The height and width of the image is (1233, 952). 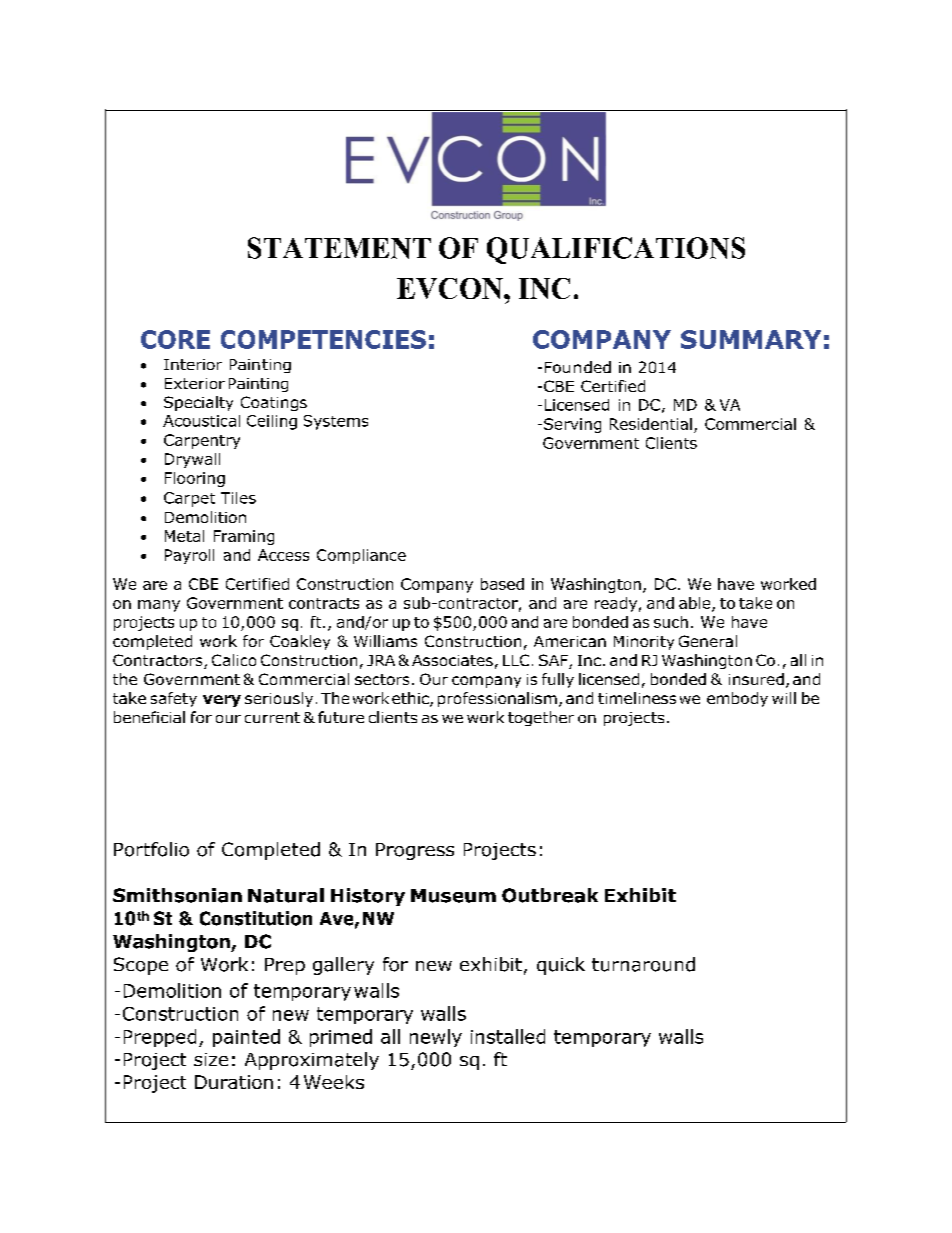 What do you see at coordinates (336, 422) in the image?
I see `Systems` at bounding box center [336, 422].
